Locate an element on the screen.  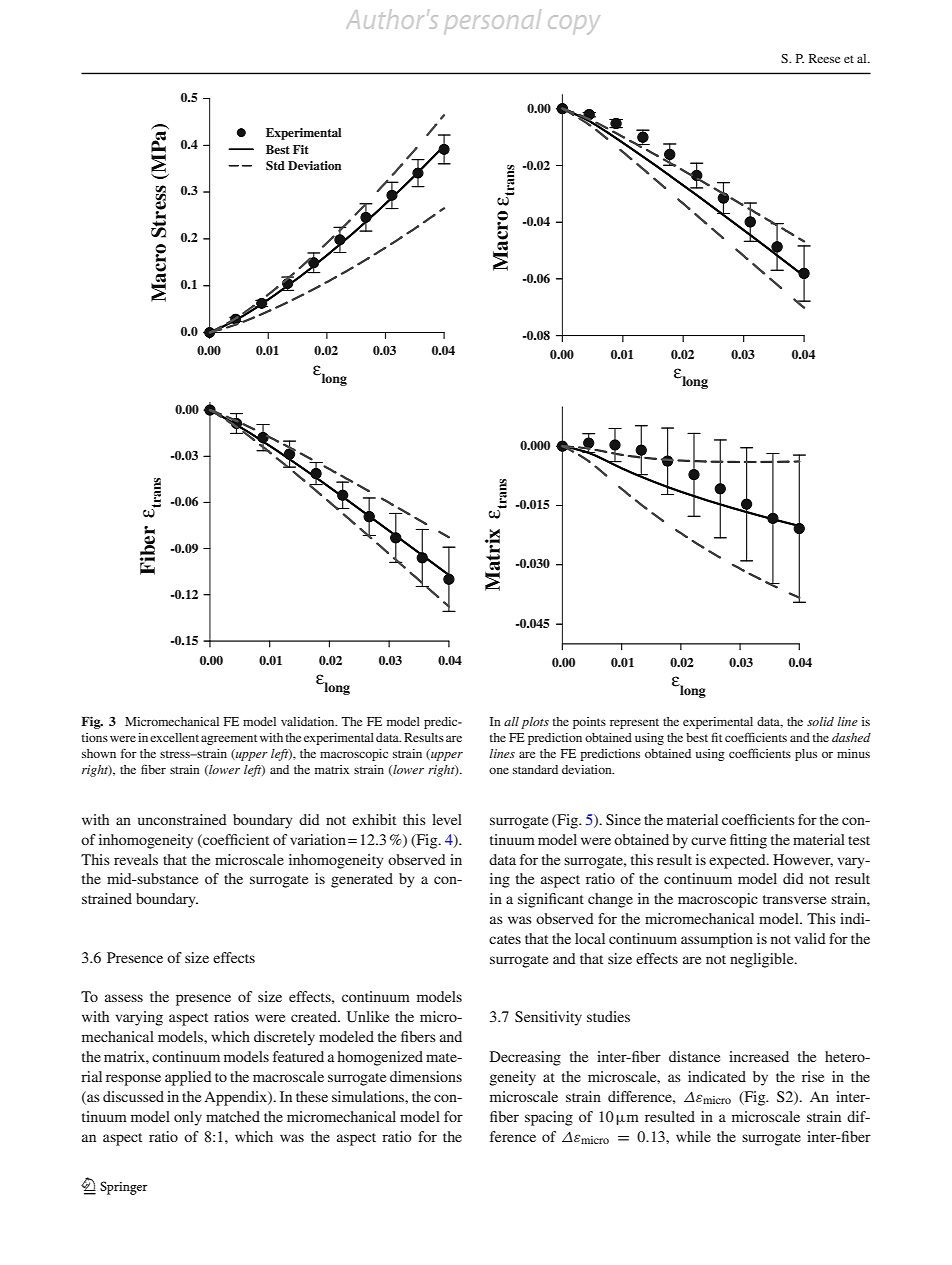
only is located at coordinates (188, 1118).
